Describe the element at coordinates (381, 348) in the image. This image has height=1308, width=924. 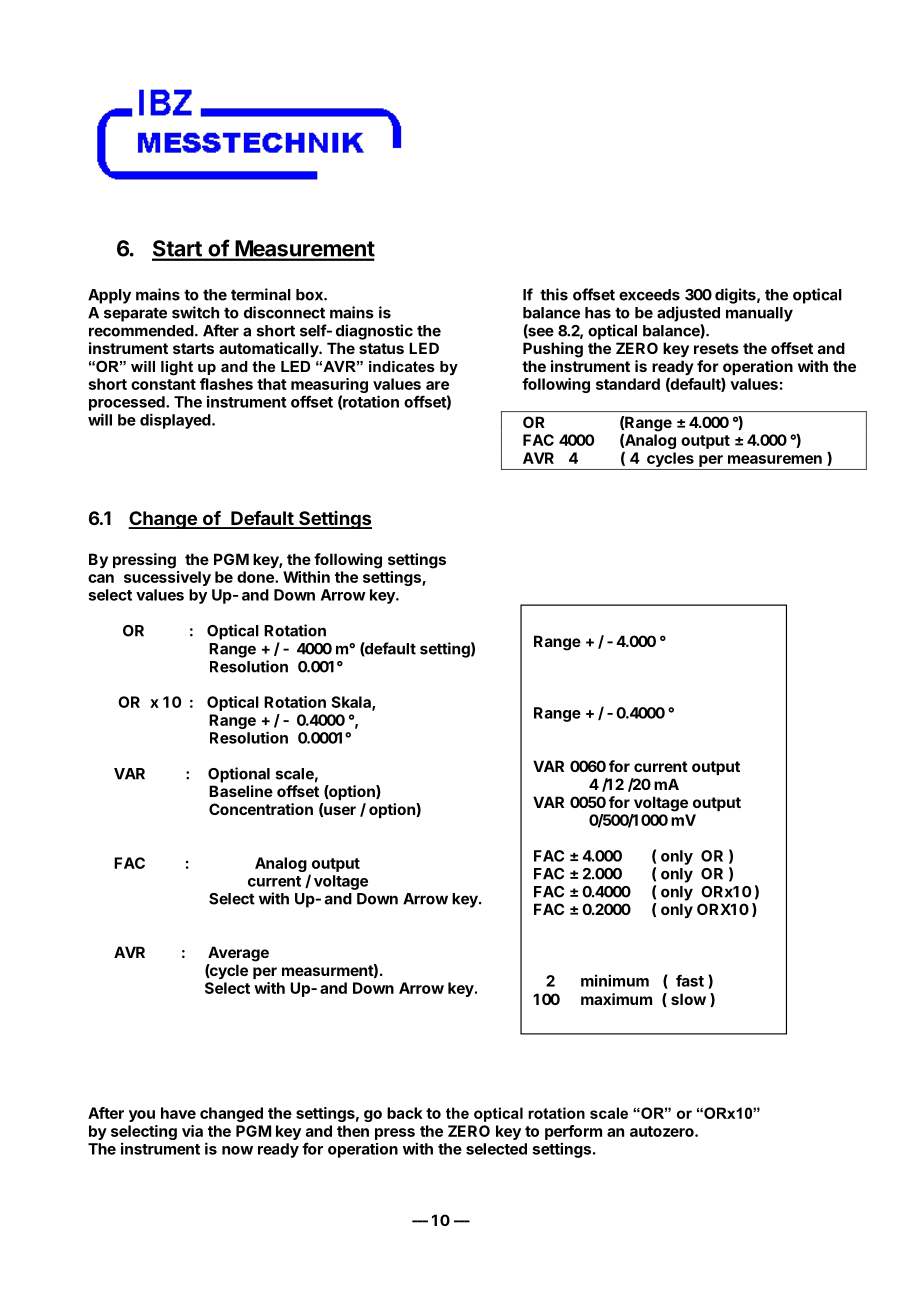
I see `status` at that location.
